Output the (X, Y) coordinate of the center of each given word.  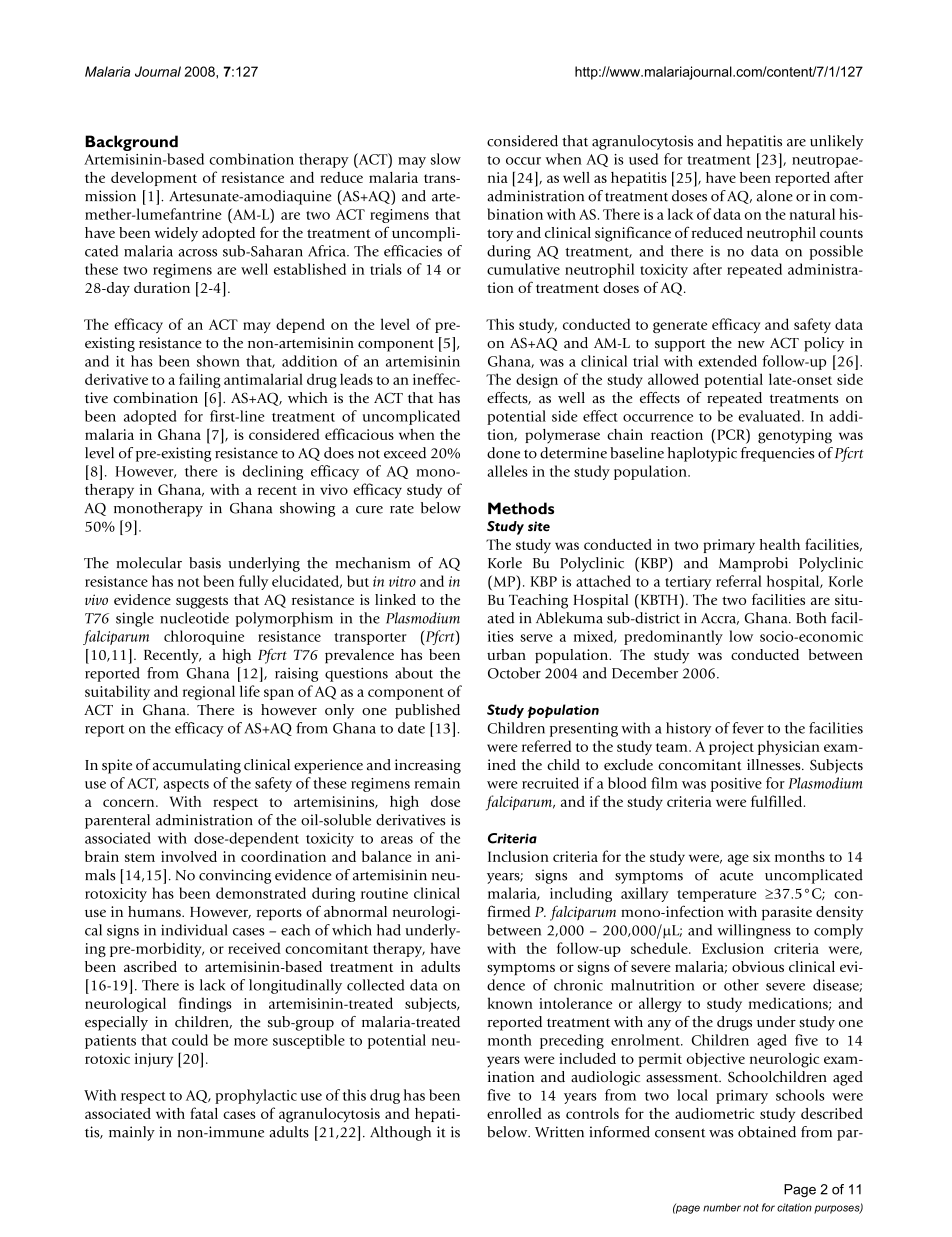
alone (775, 196)
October (514, 673)
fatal (204, 1113)
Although (400, 1133)
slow (446, 159)
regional (209, 692)
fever (748, 728)
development (154, 179)
